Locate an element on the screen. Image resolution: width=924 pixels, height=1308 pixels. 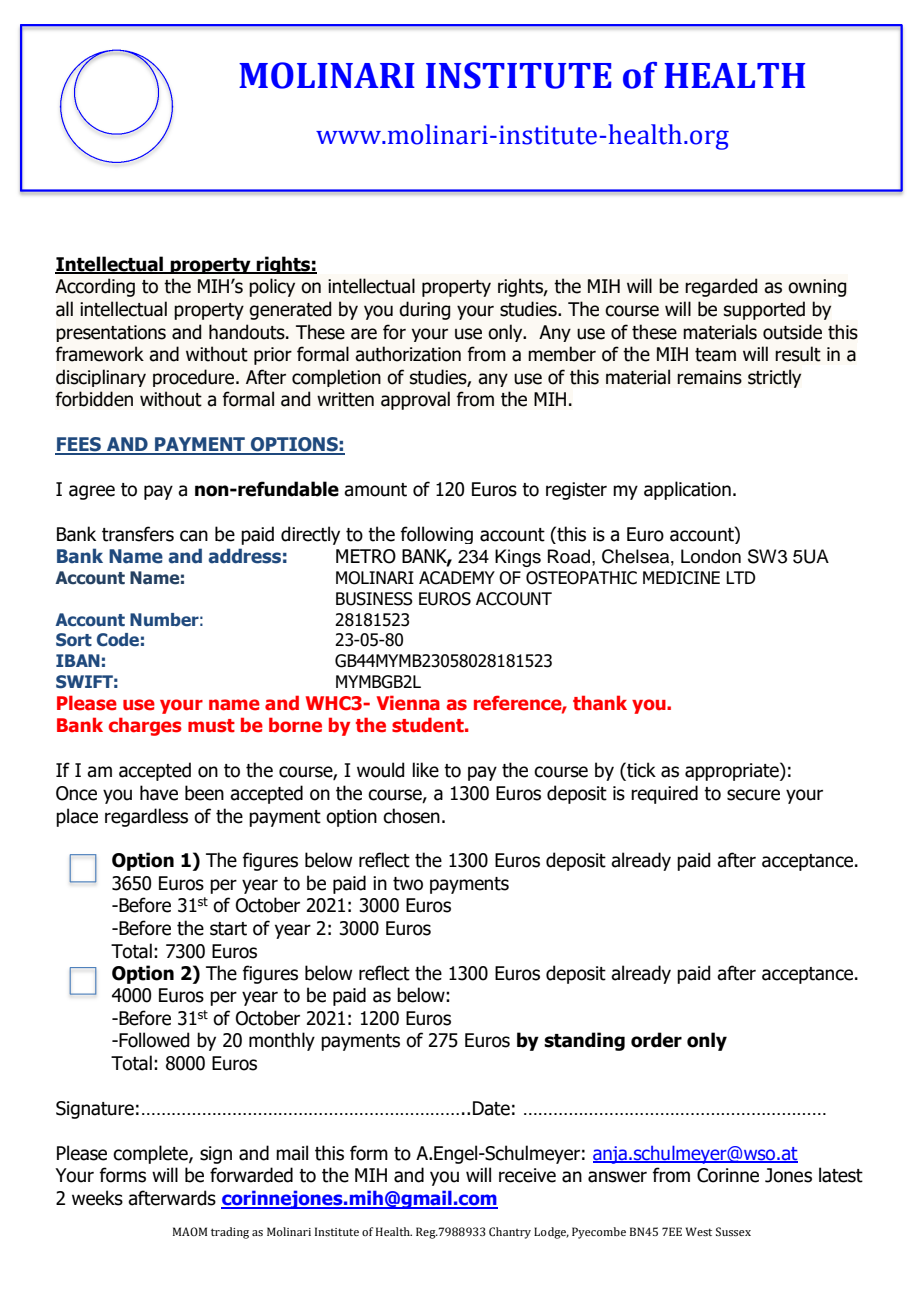
Chantry is located at coordinates (510, 1233).
